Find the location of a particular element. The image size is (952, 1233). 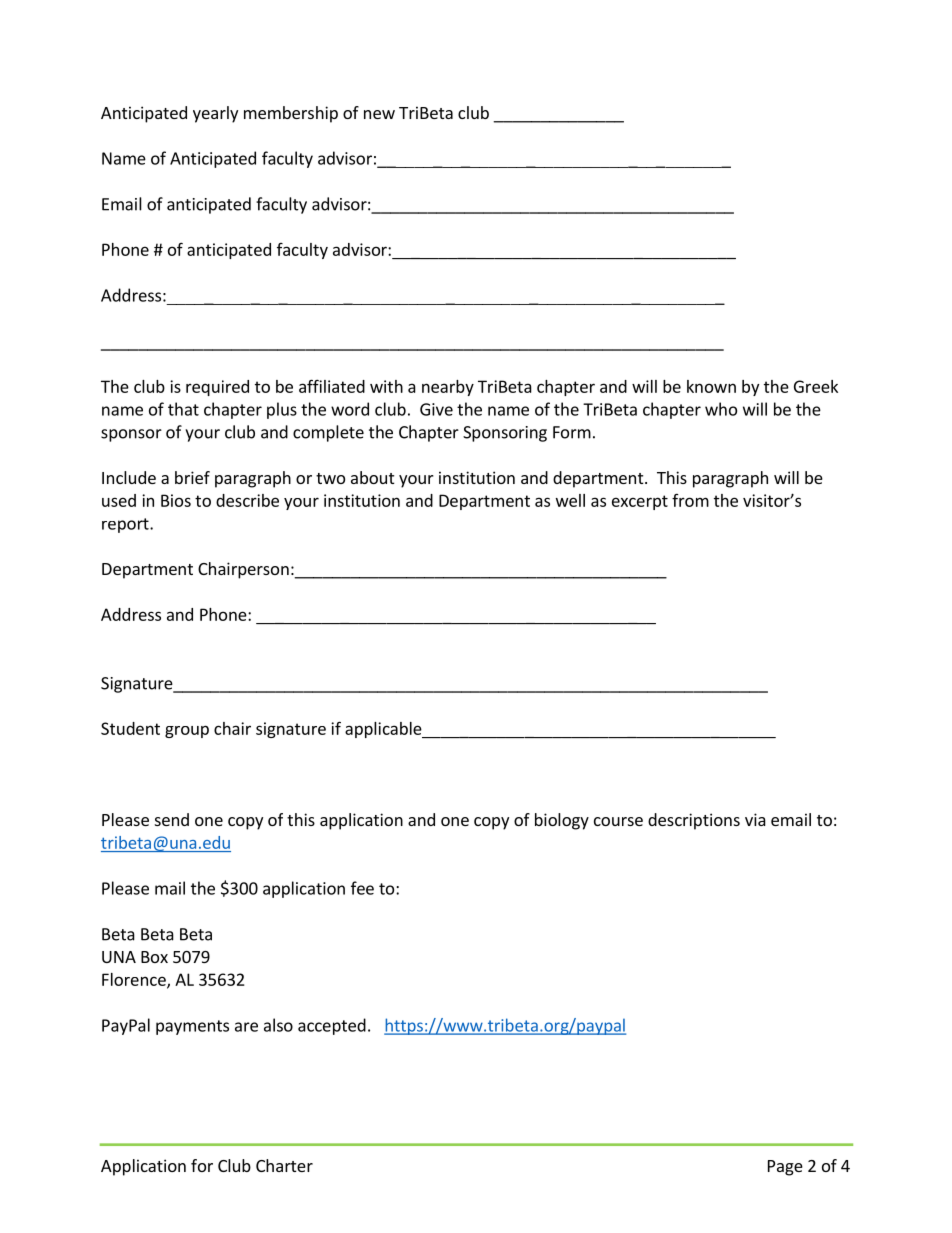

new is located at coordinates (379, 114).
